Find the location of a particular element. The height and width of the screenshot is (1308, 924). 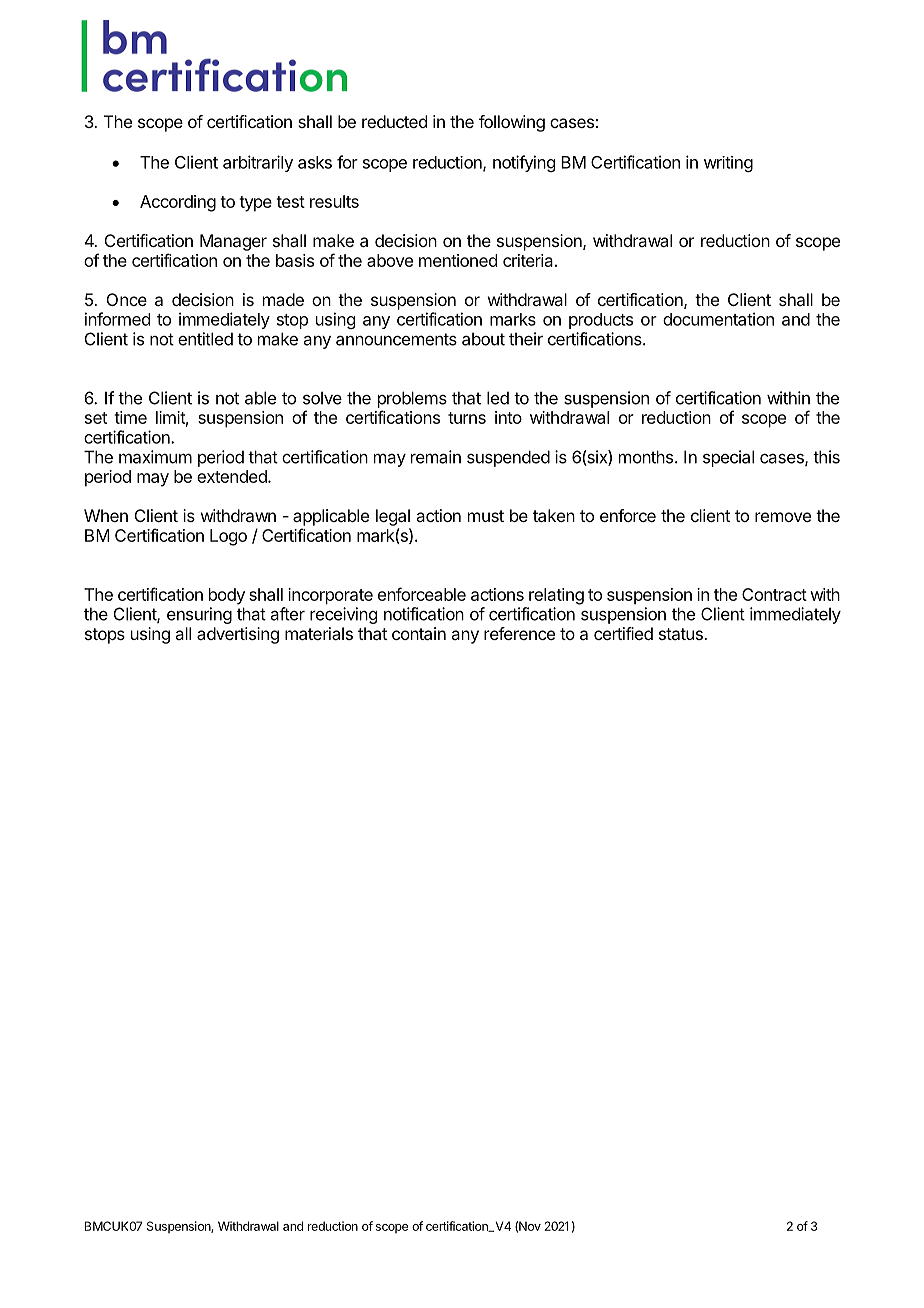

notification is located at coordinates (424, 614).
